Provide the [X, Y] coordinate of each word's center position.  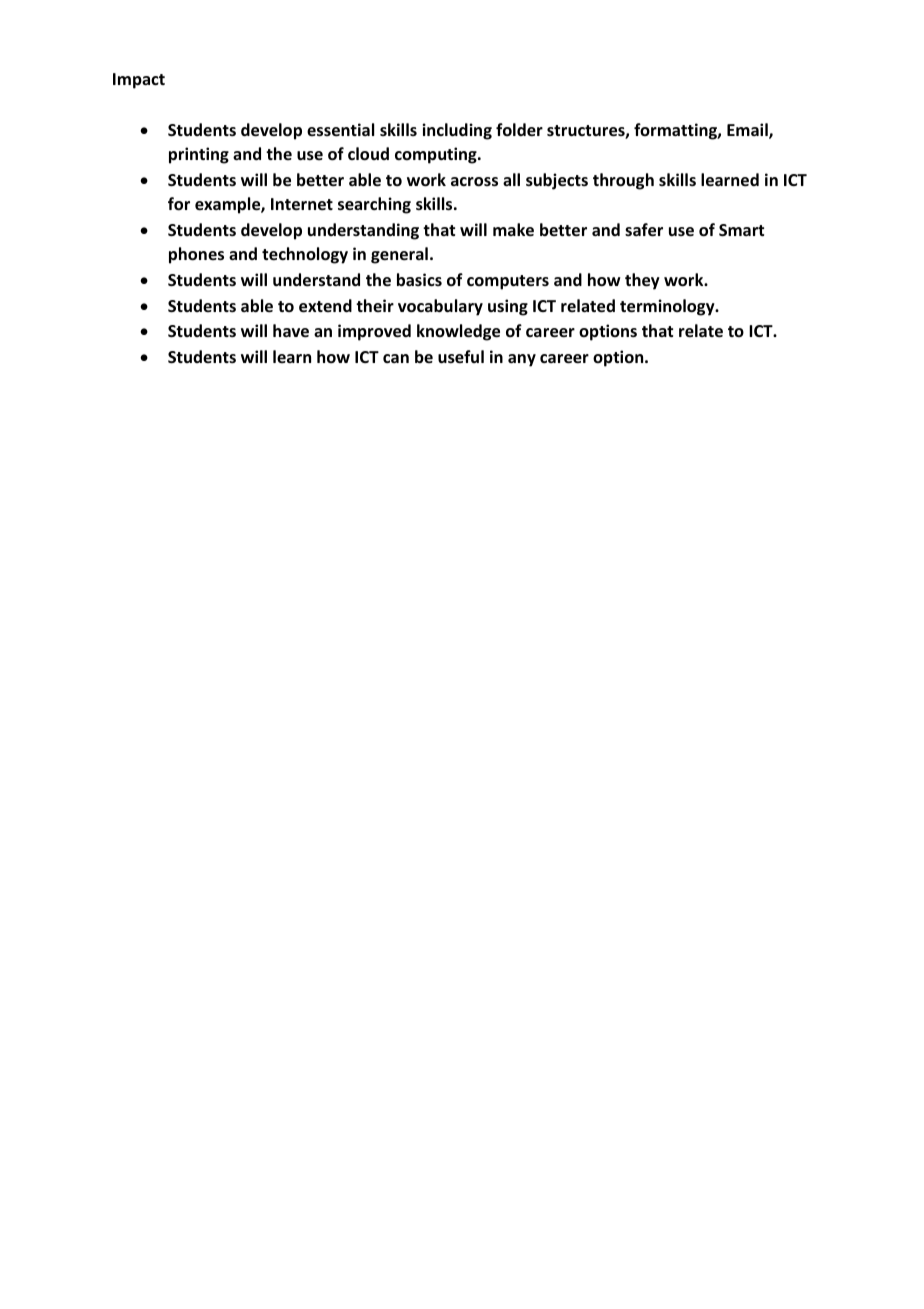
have [291, 331]
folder [519, 130]
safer [644, 230]
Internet [302, 204]
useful [461, 357]
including [457, 131]
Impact [139, 81]
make [513, 230]
